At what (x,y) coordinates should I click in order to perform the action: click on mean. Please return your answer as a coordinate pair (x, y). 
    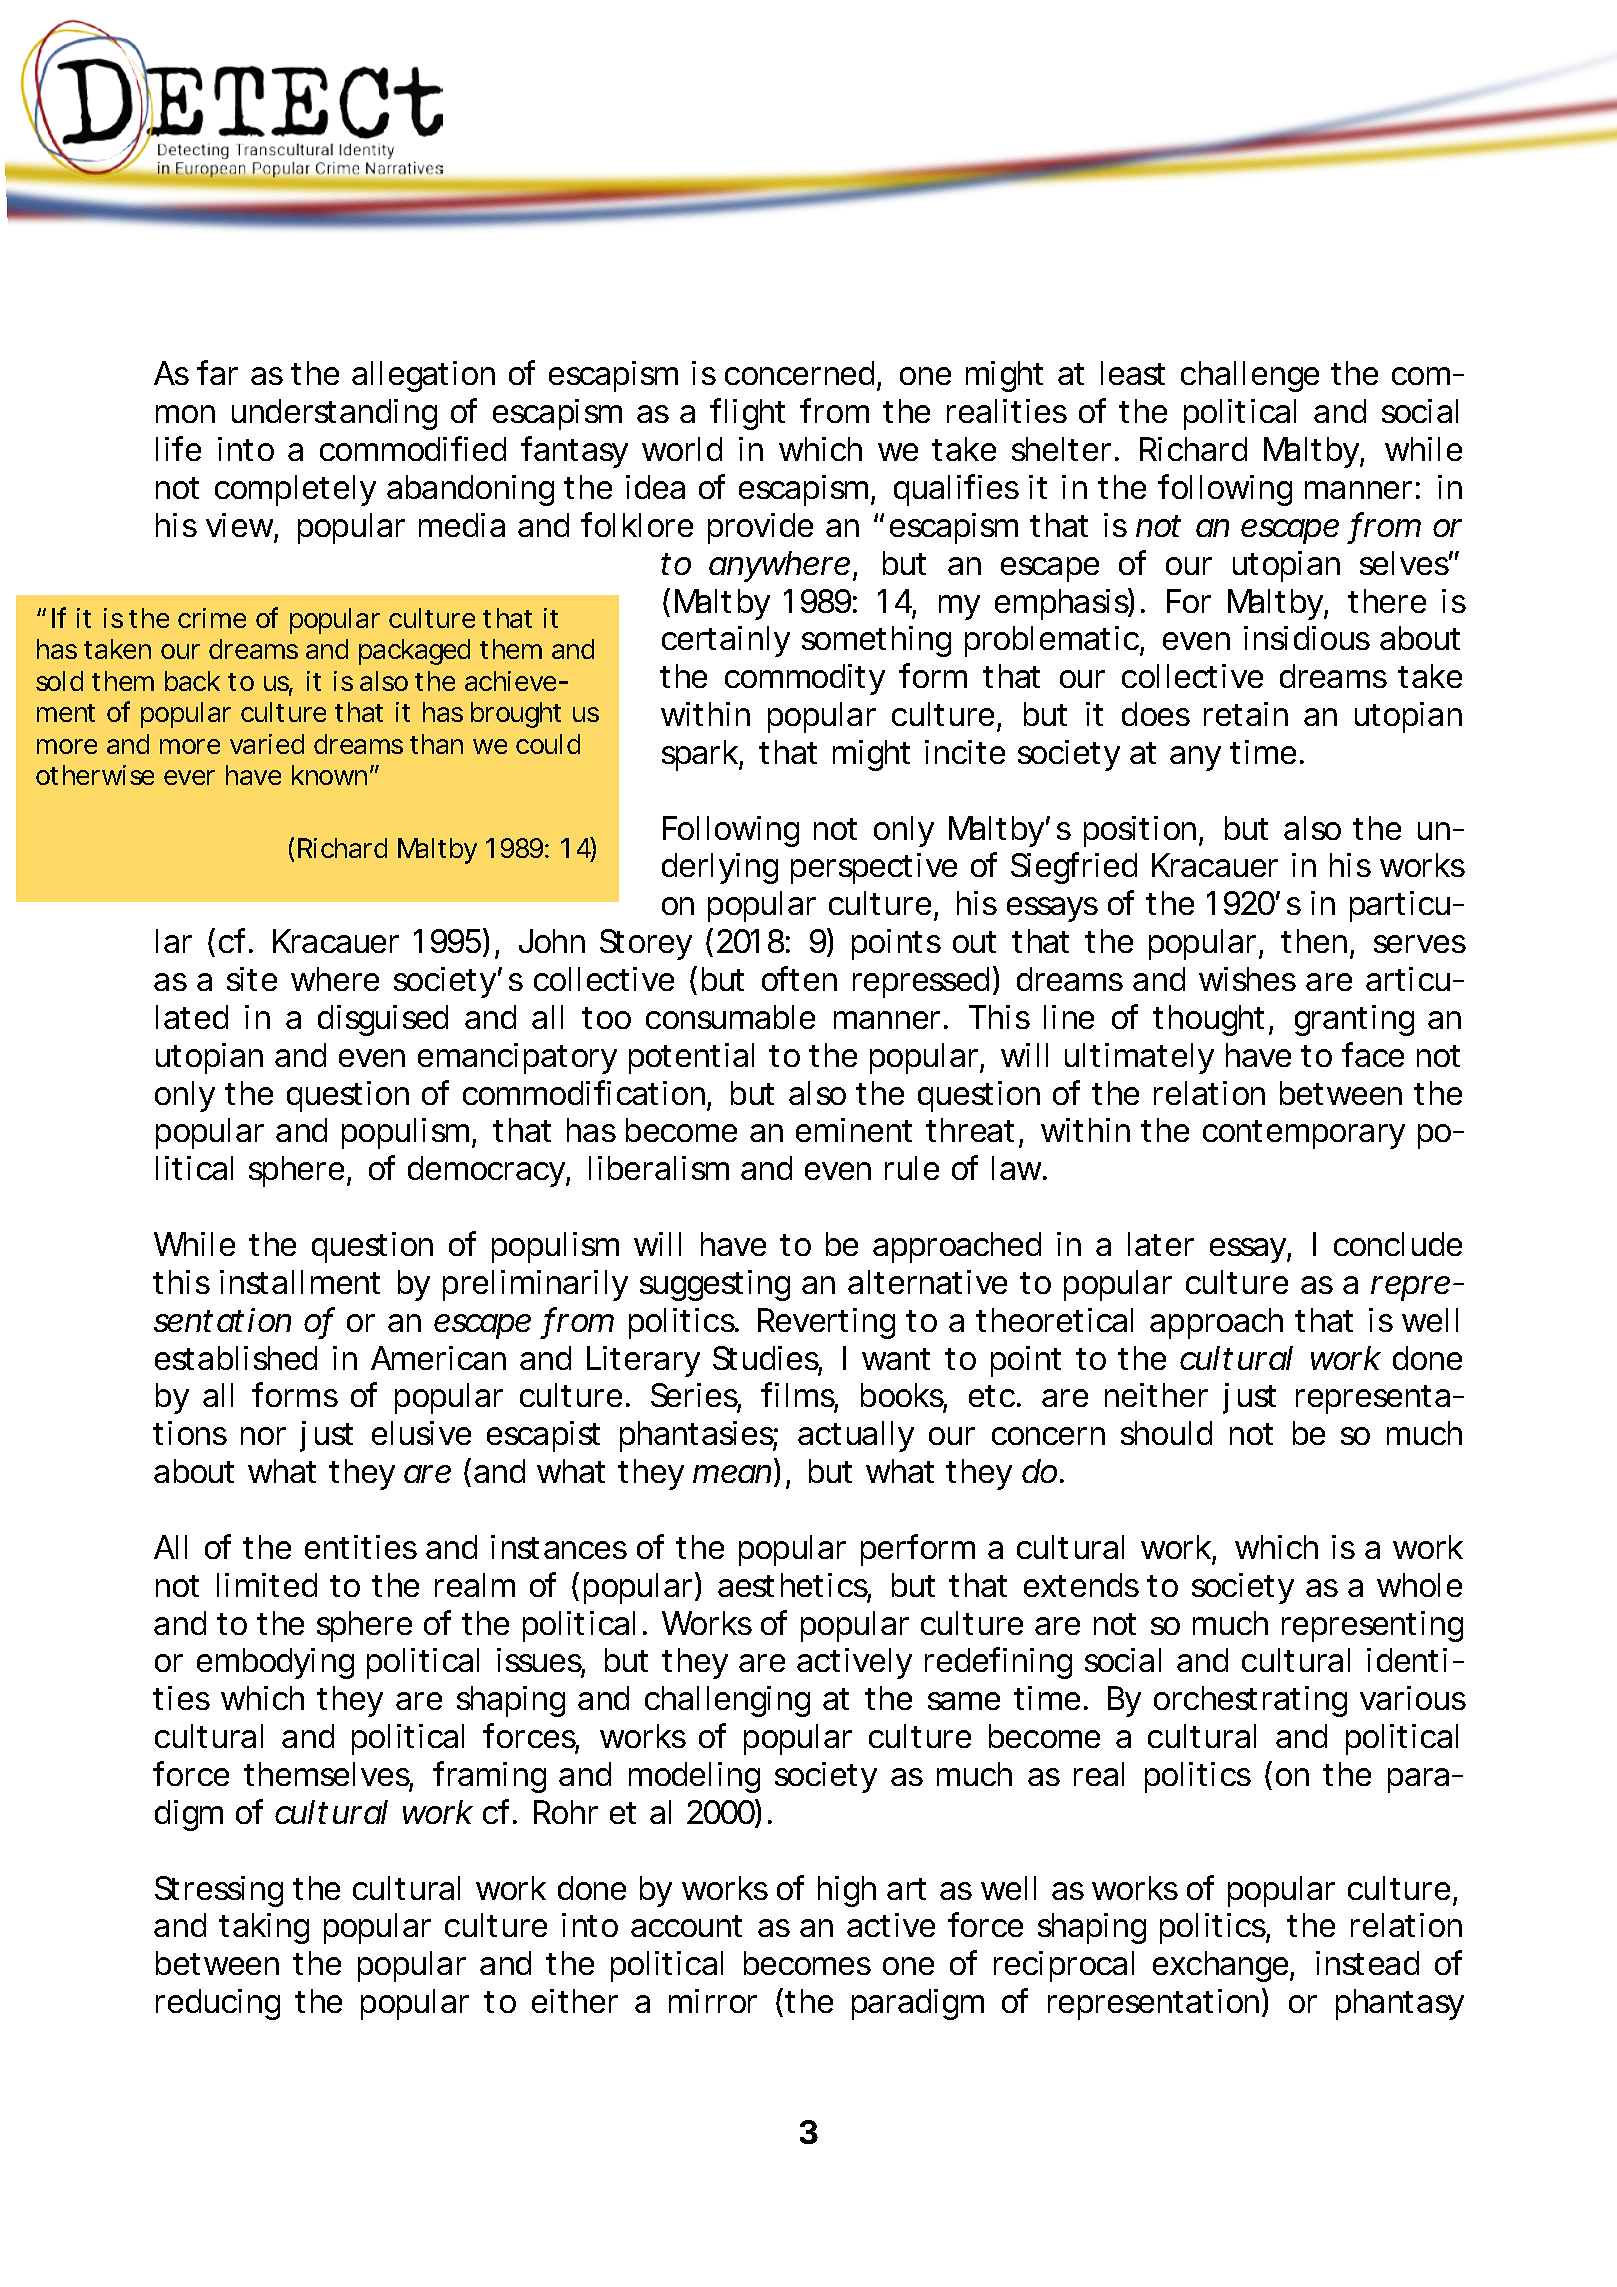
    Looking at the image, I should click on (732, 1474).
